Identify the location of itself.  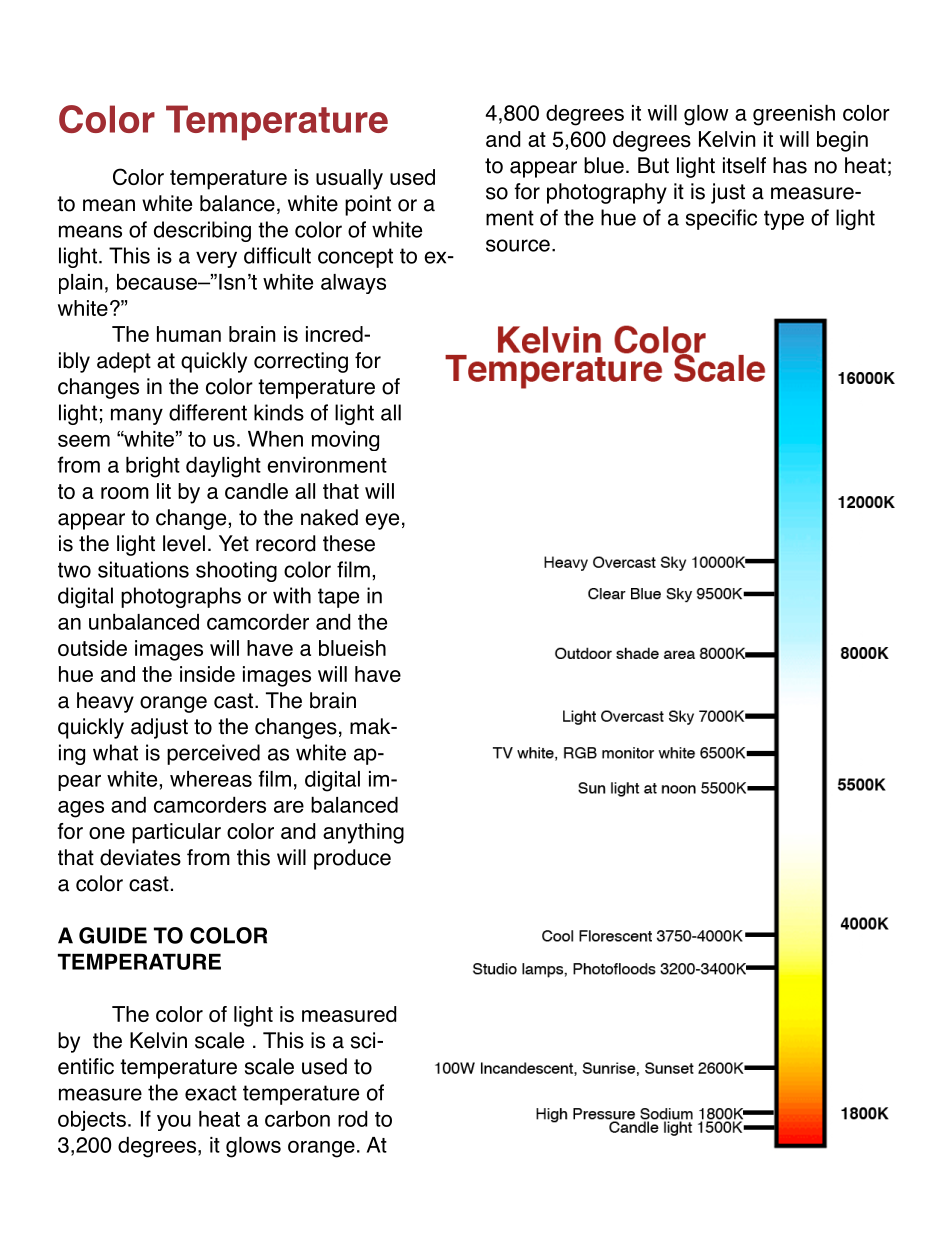
(744, 165).
